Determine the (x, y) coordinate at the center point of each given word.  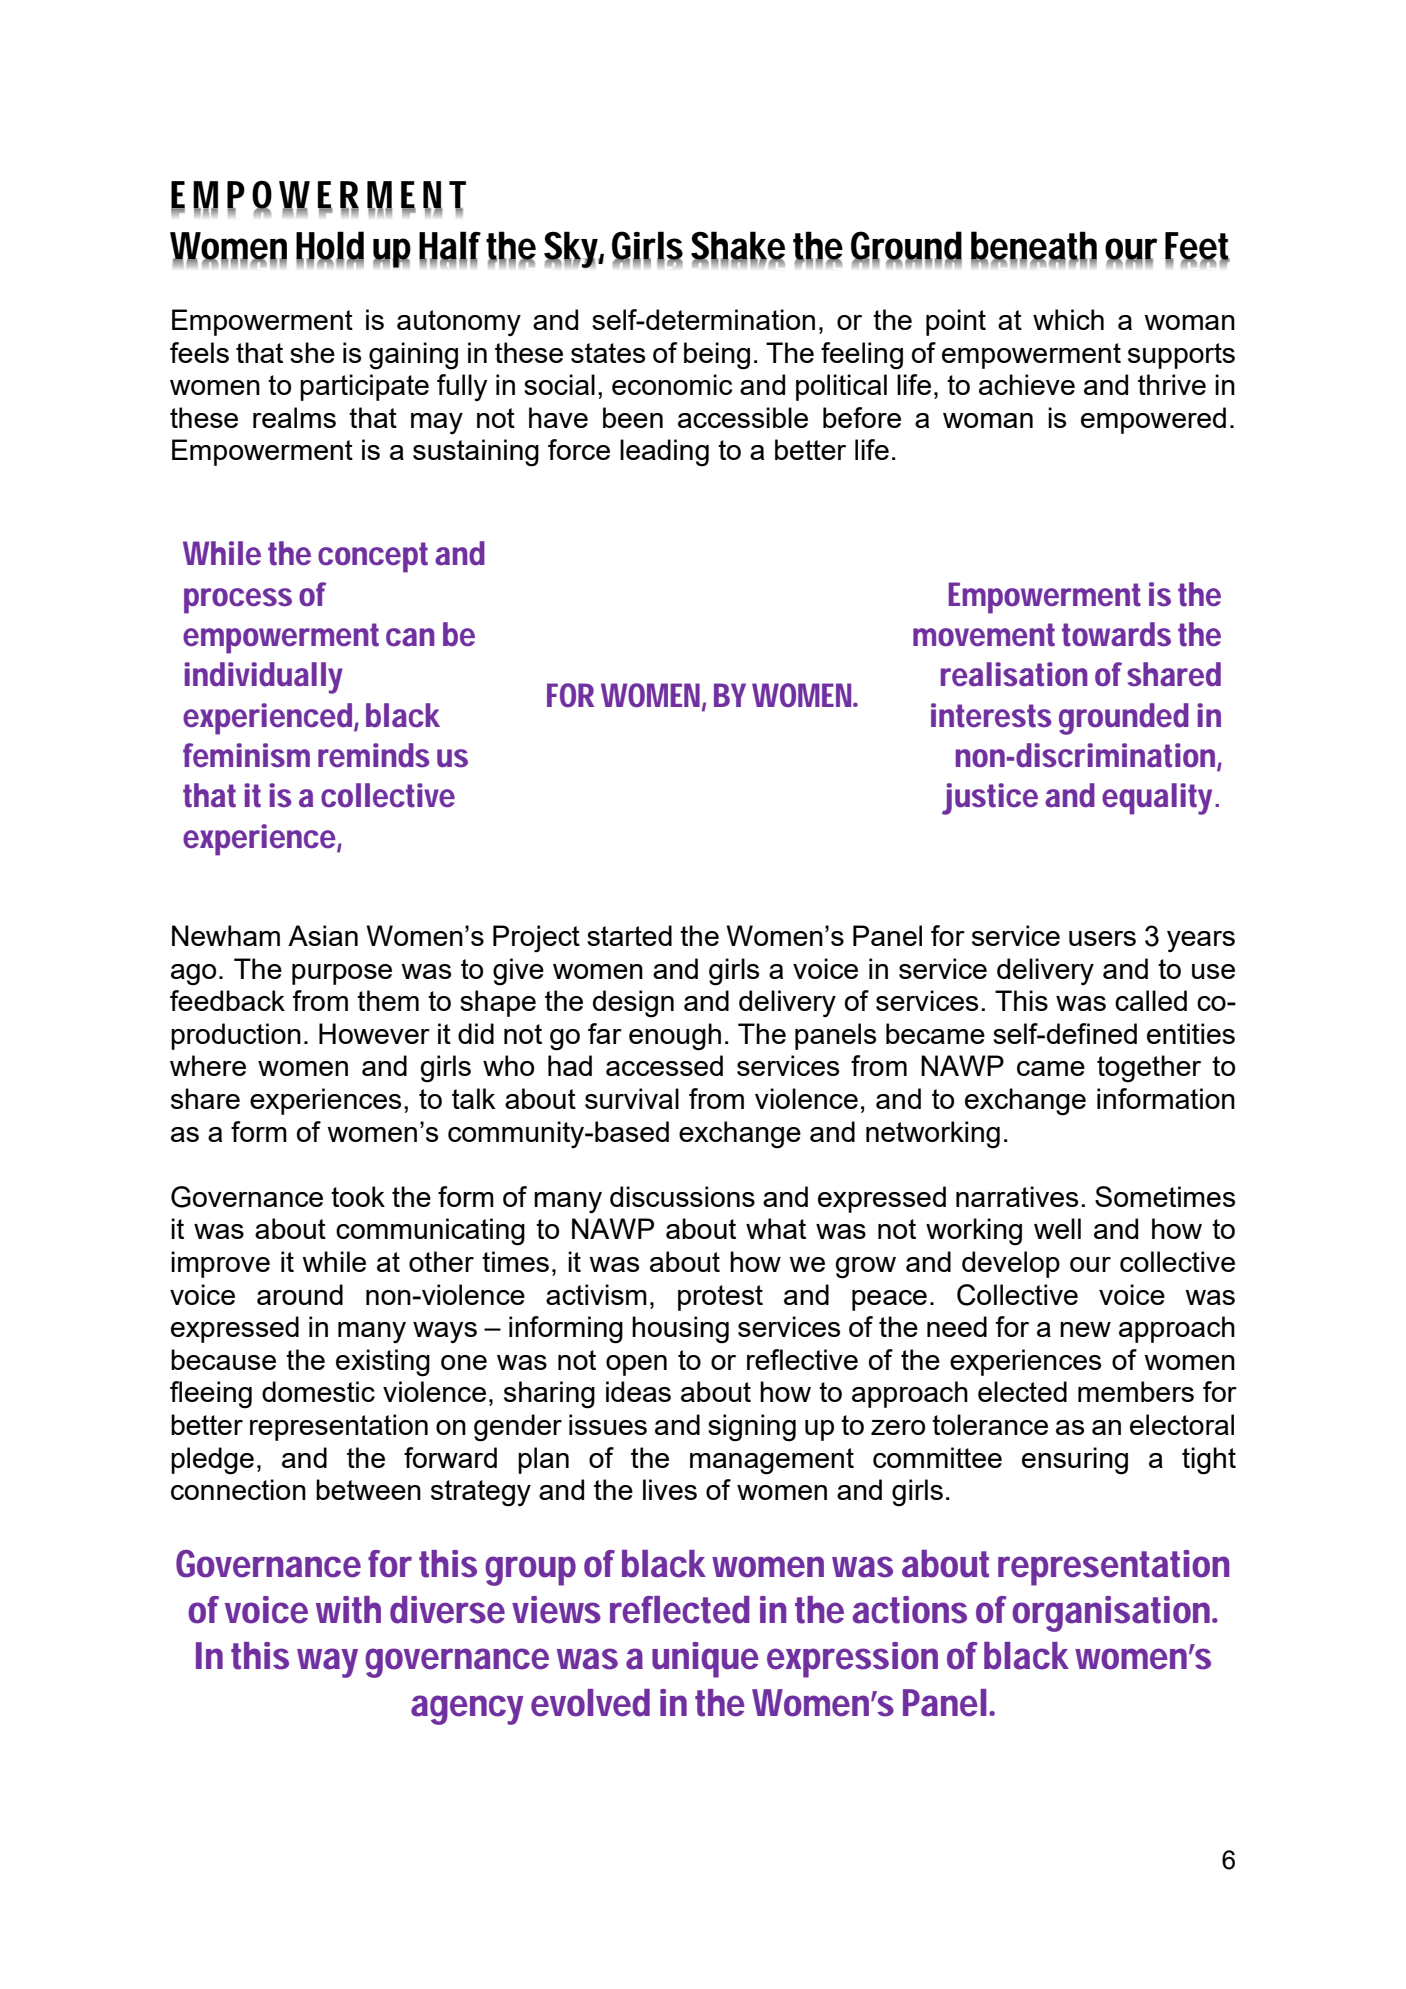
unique (705, 1660)
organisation (1113, 1614)
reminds (374, 755)
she (312, 352)
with (348, 1610)
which (1068, 319)
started (629, 935)
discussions (682, 1196)
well (1057, 1228)
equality (1159, 799)
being (717, 356)
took (358, 1196)
